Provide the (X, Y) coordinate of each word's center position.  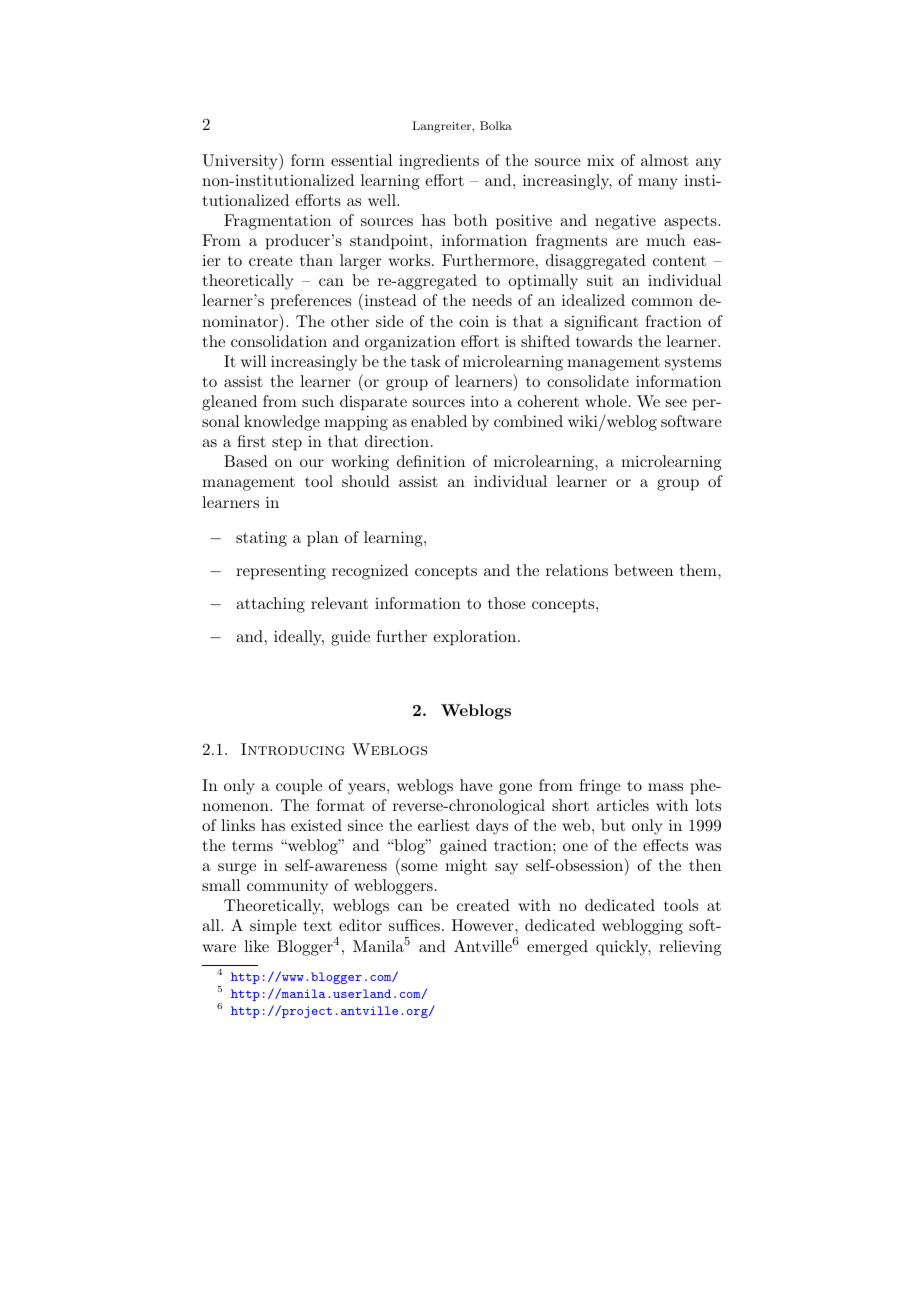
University (241, 161)
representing (281, 572)
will (253, 361)
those (507, 603)
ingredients (439, 162)
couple (299, 787)
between (643, 570)
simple (273, 927)
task (426, 361)
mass (665, 787)
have (476, 785)
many (658, 184)
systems (693, 364)
